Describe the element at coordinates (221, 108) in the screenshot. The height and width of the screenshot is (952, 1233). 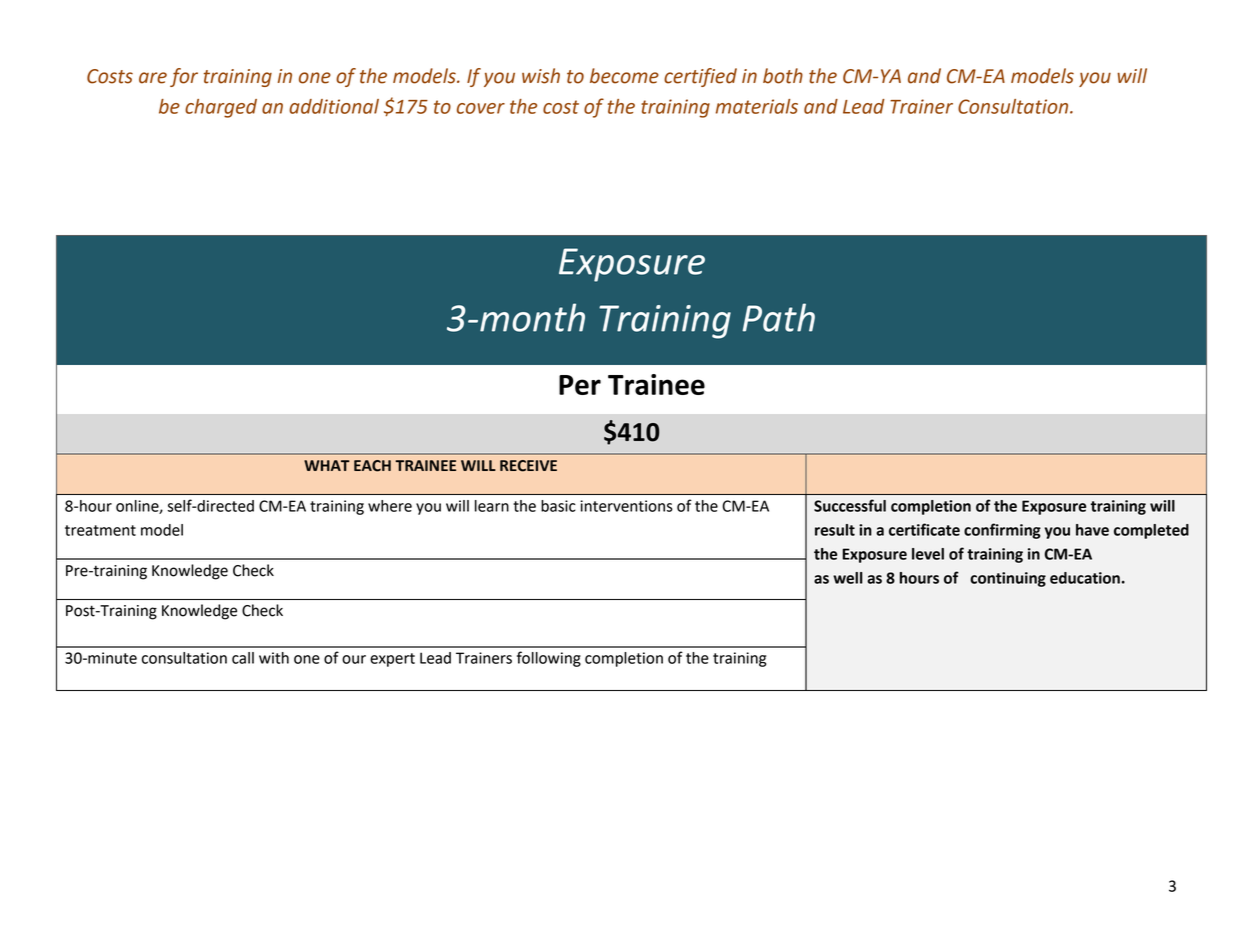
I see `charged` at that location.
